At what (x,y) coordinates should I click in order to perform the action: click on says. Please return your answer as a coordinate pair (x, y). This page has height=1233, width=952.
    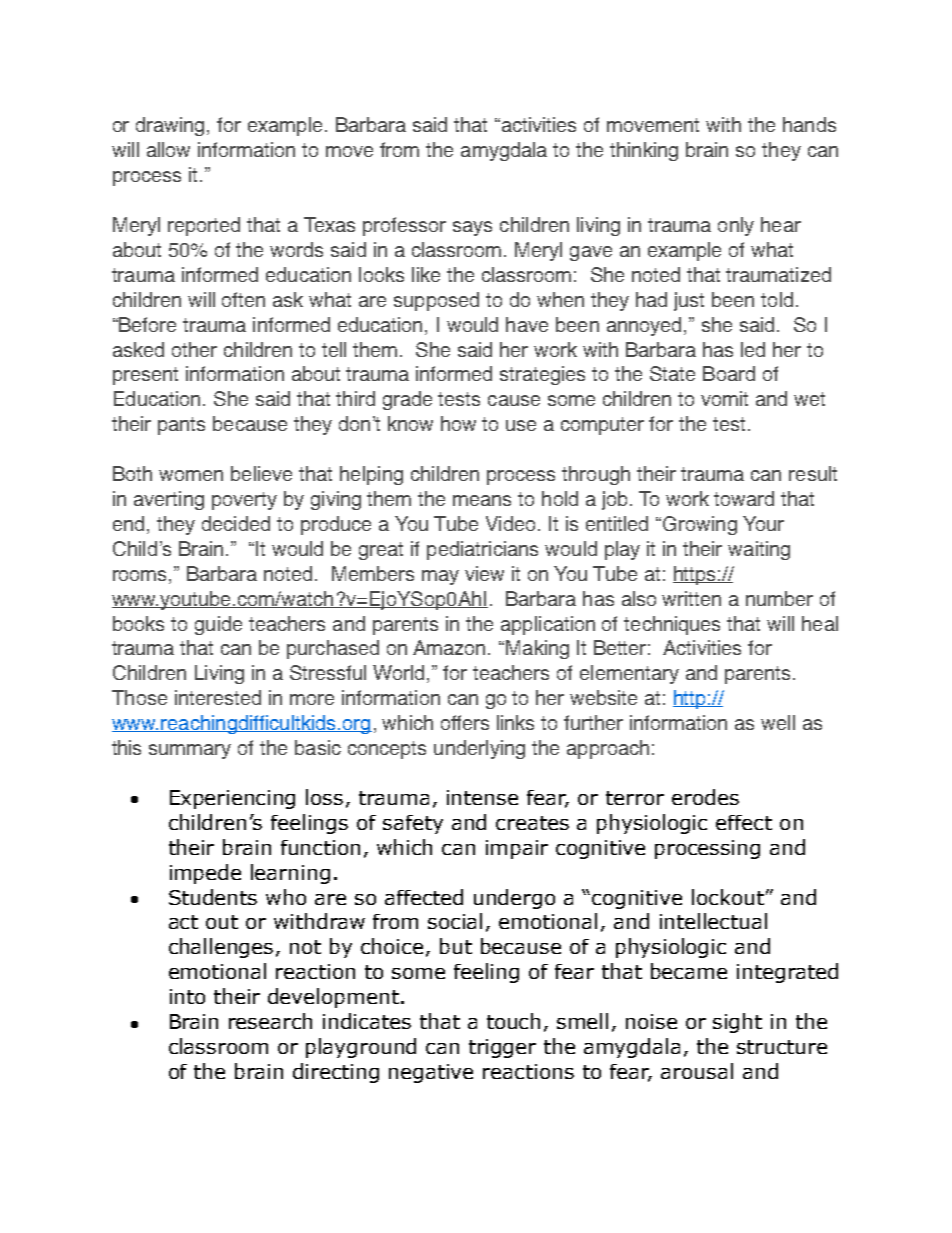
    Looking at the image, I should click on (472, 228).
